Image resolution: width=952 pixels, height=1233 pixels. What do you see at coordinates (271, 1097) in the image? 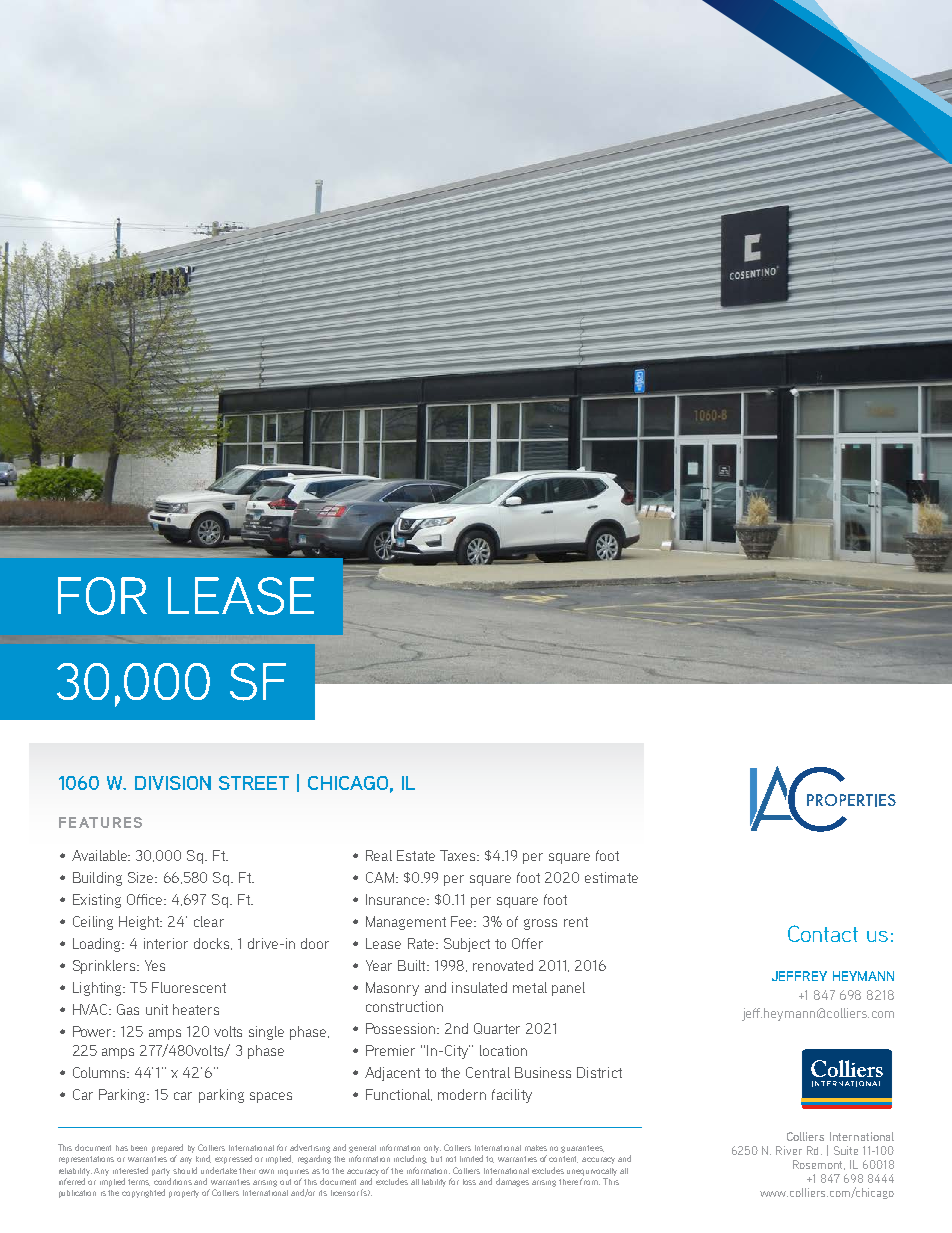
I see `spaces` at bounding box center [271, 1097].
